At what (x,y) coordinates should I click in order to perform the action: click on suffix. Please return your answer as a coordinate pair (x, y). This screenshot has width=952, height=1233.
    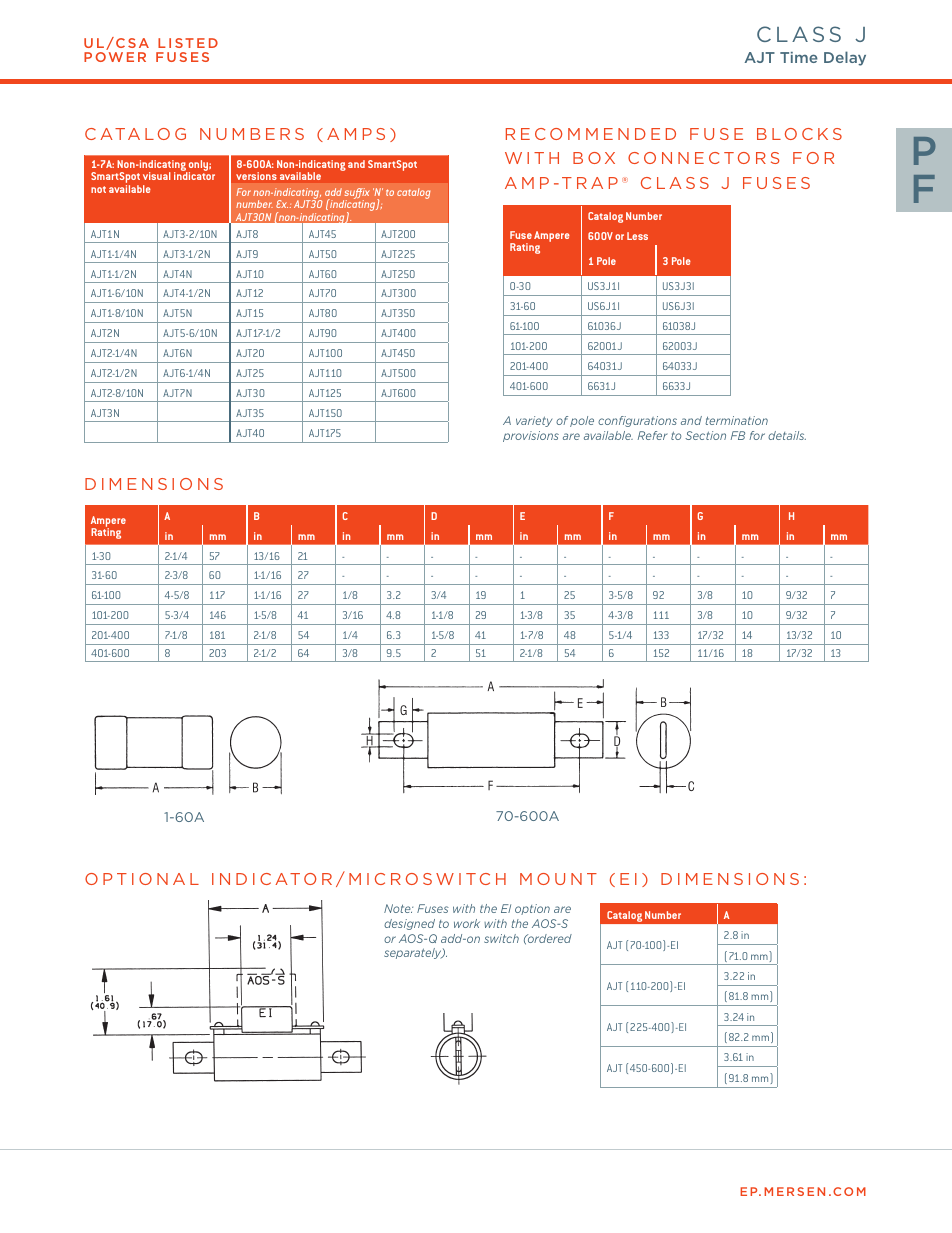
    Looking at the image, I should click on (356, 195).
